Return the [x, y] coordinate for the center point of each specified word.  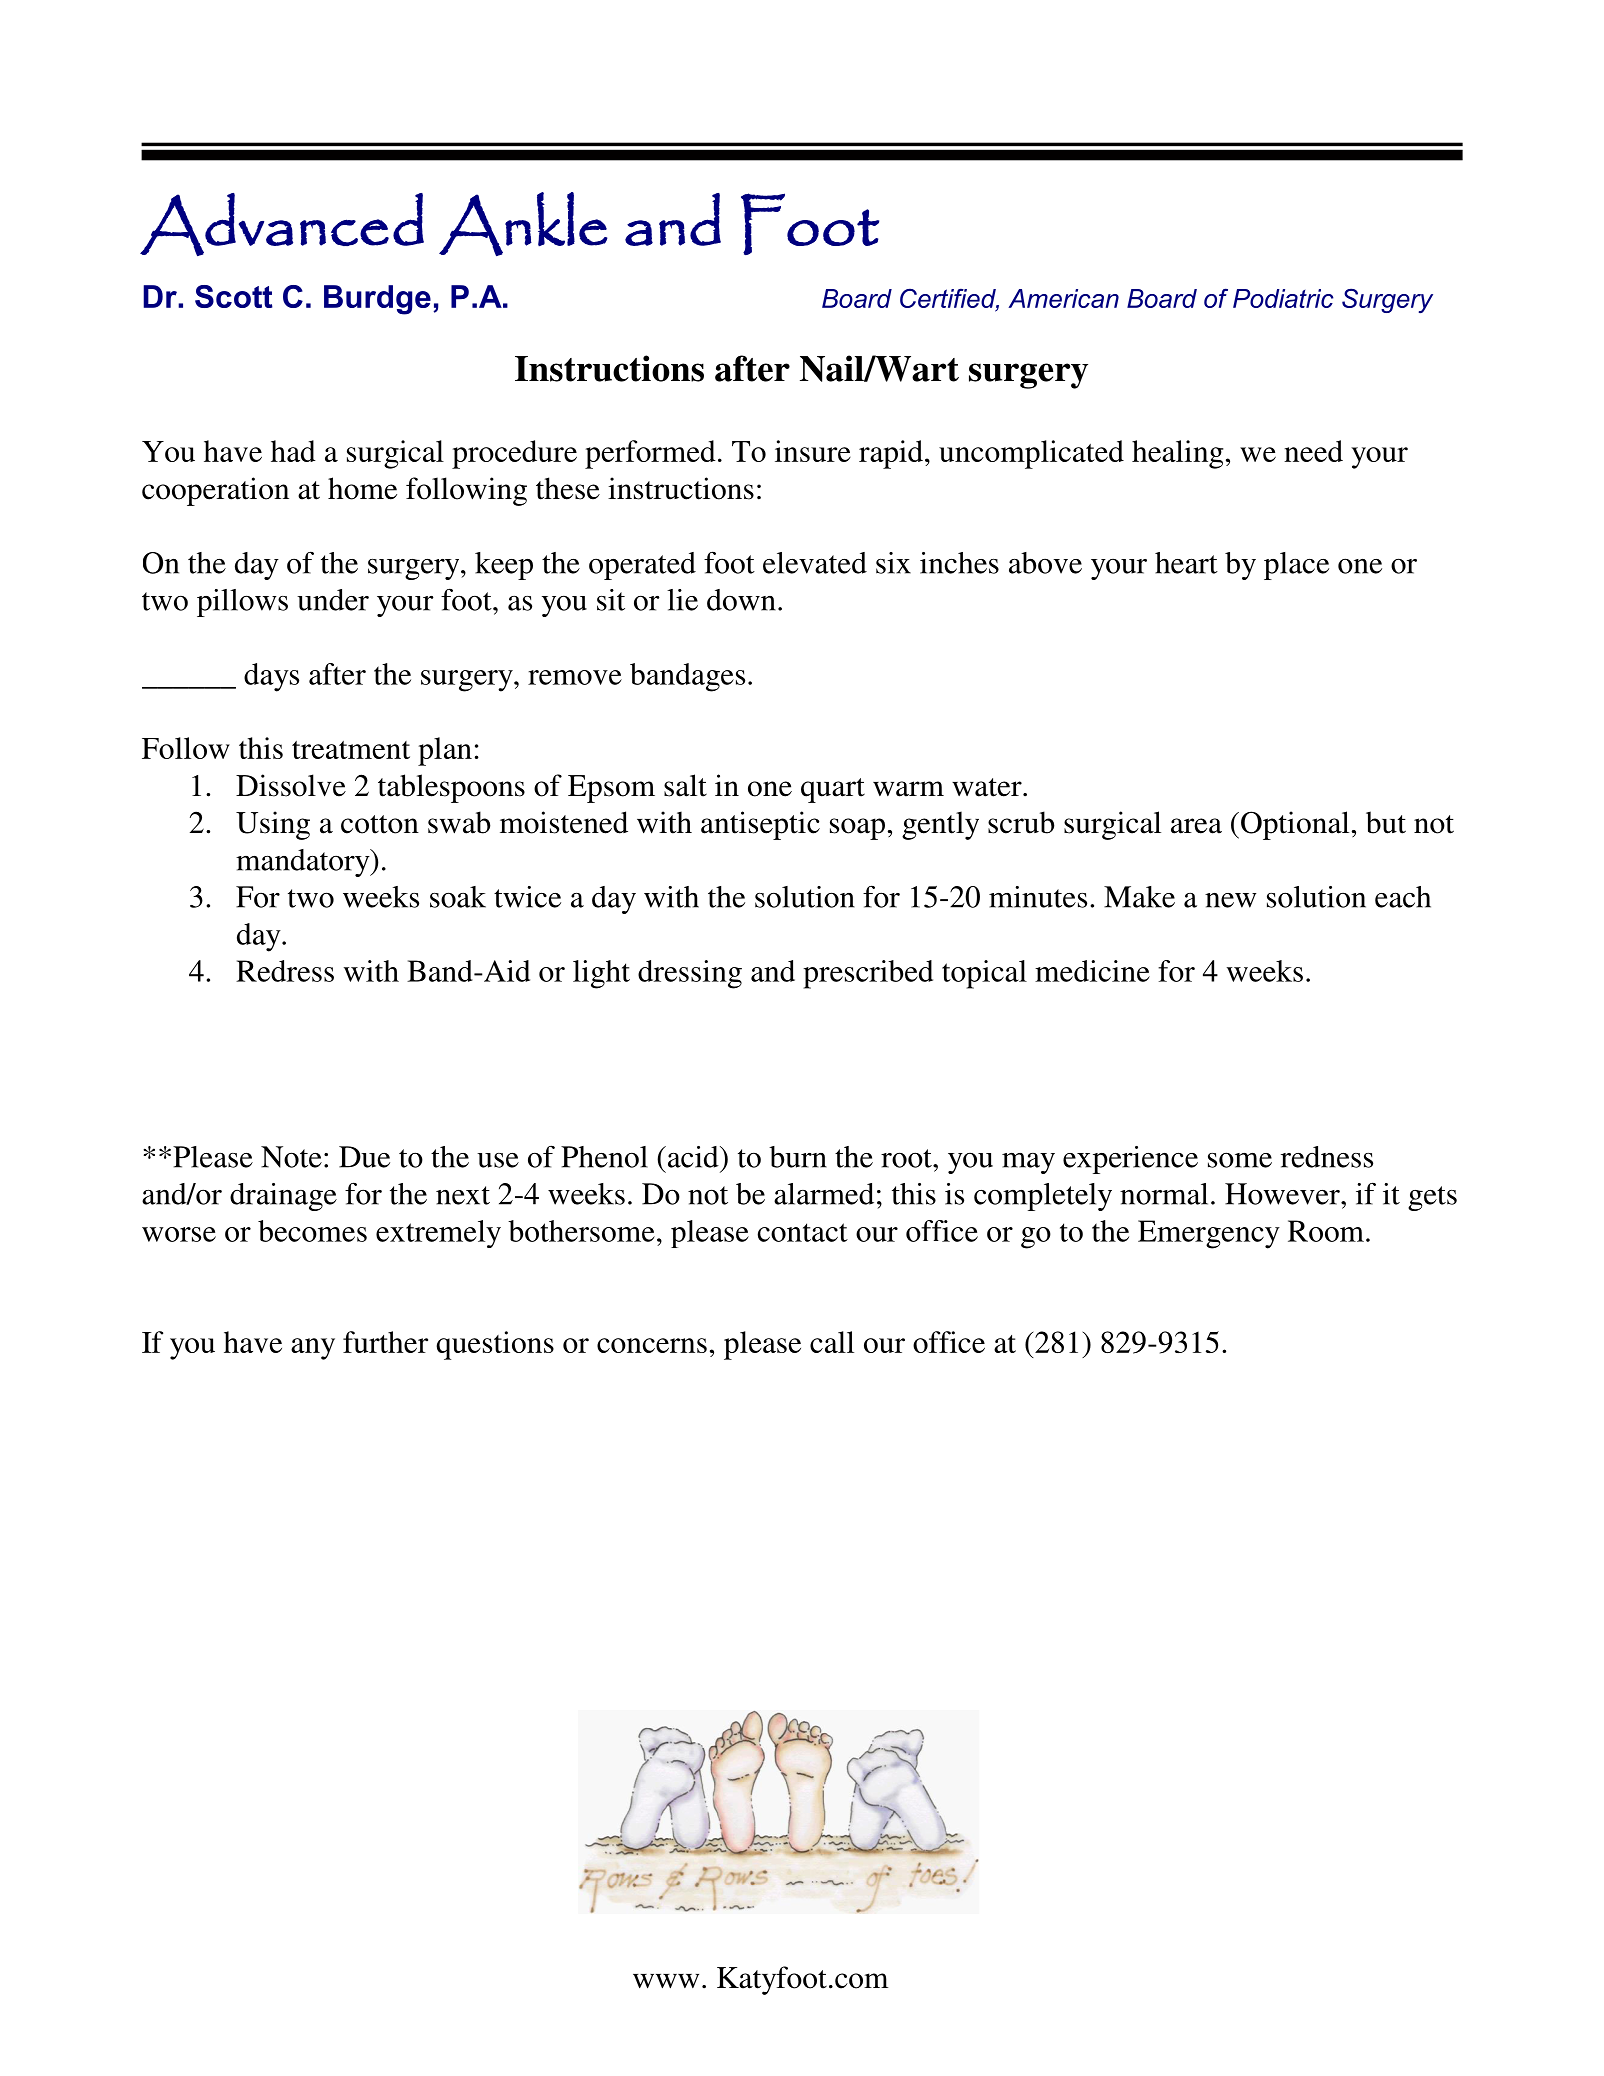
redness [1327, 1157]
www [666, 1981]
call [832, 1342]
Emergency [1209, 1234]
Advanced [282, 224]
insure [813, 451]
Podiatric [1283, 298]
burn [798, 1157]
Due [364, 1157]
